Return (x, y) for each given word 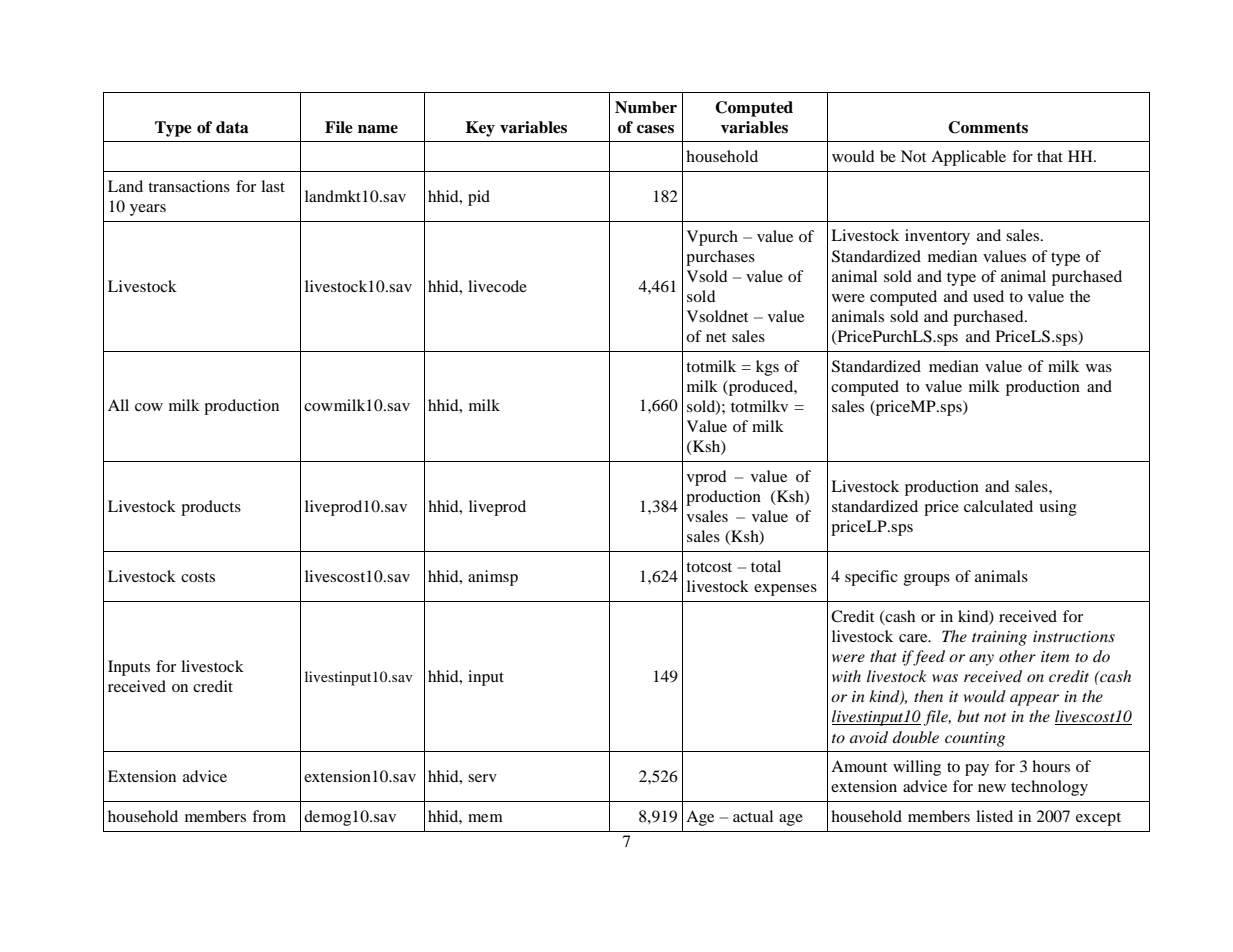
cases (655, 129)
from (269, 816)
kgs (767, 368)
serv (482, 778)
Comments (988, 127)
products (211, 508)
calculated (998, 506)
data (232, 127)
